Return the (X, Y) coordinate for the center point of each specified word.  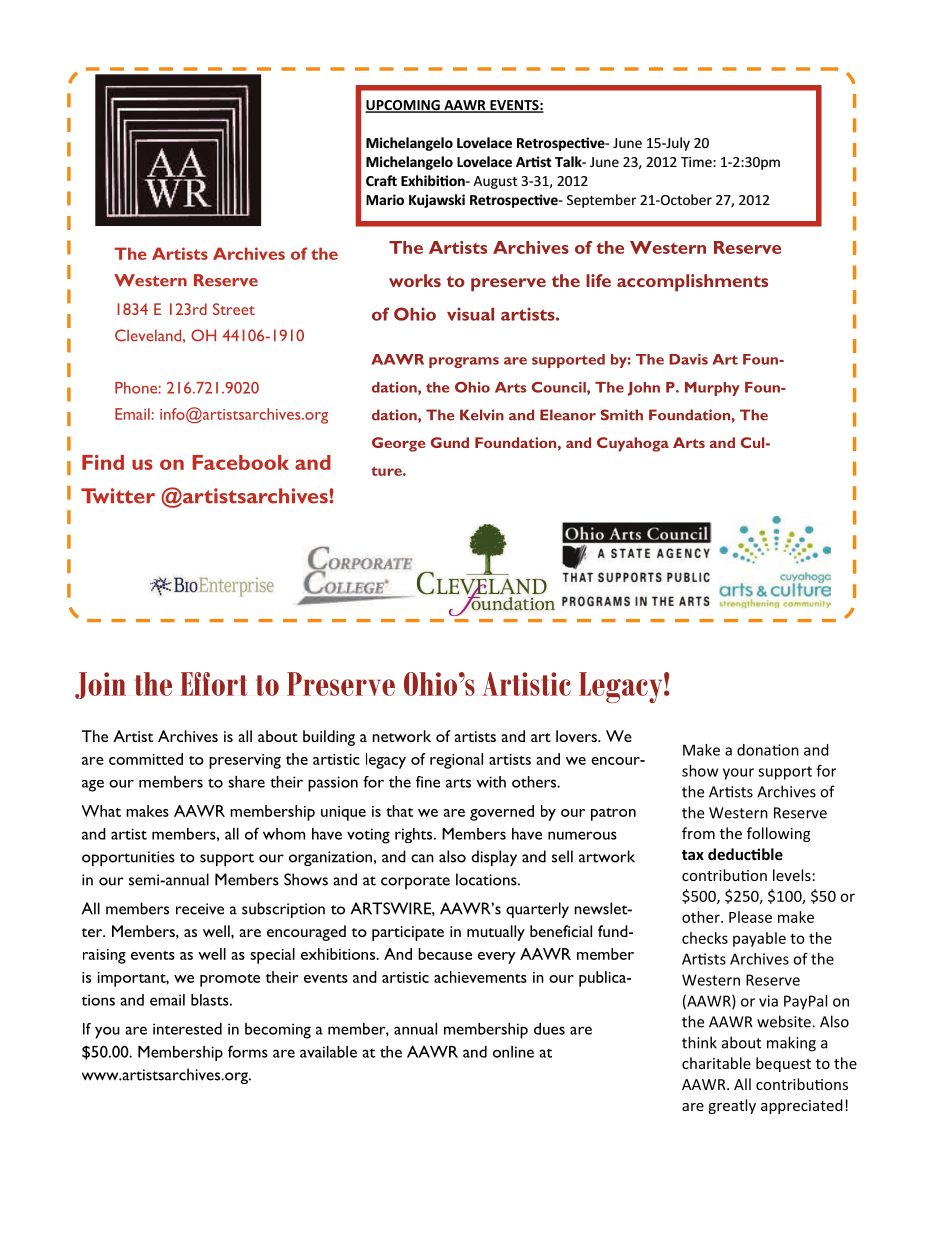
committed (146, 759)
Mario (385, 199)
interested (187, 1029)
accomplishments (692, 283)
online (513, 1052)
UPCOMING (403, 106)
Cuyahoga (633, 444)
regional (456, 761)
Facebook (240, 462)
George (398, 444)
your (738, 774)
